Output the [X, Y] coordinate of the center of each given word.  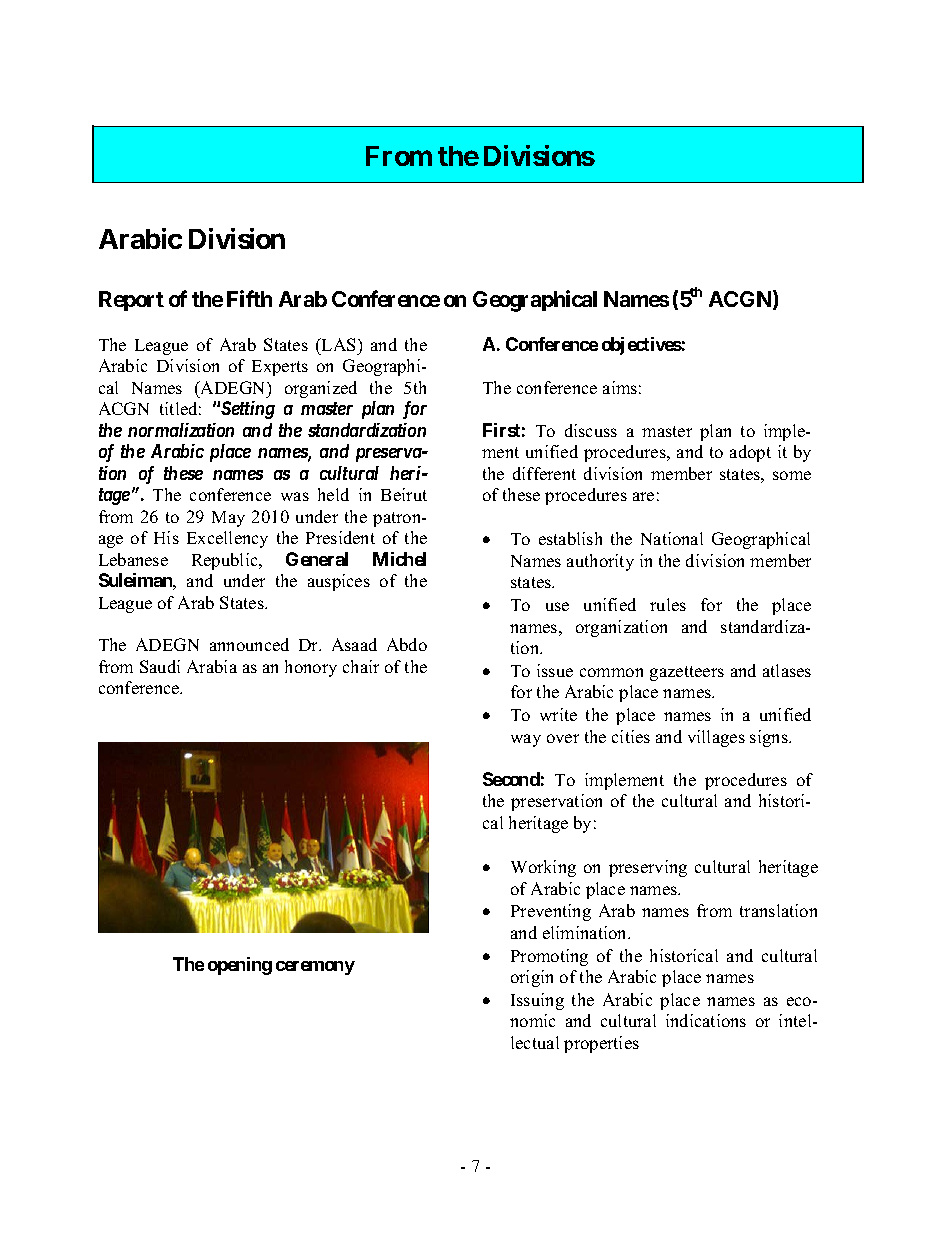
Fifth [249, 298]
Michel [399, 559]
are [643, 496]
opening [240, 966]
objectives [642, 346]
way [526, 740]
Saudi [160, 666]
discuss [591, 430]
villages [716, 738]
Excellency [227, 539]
